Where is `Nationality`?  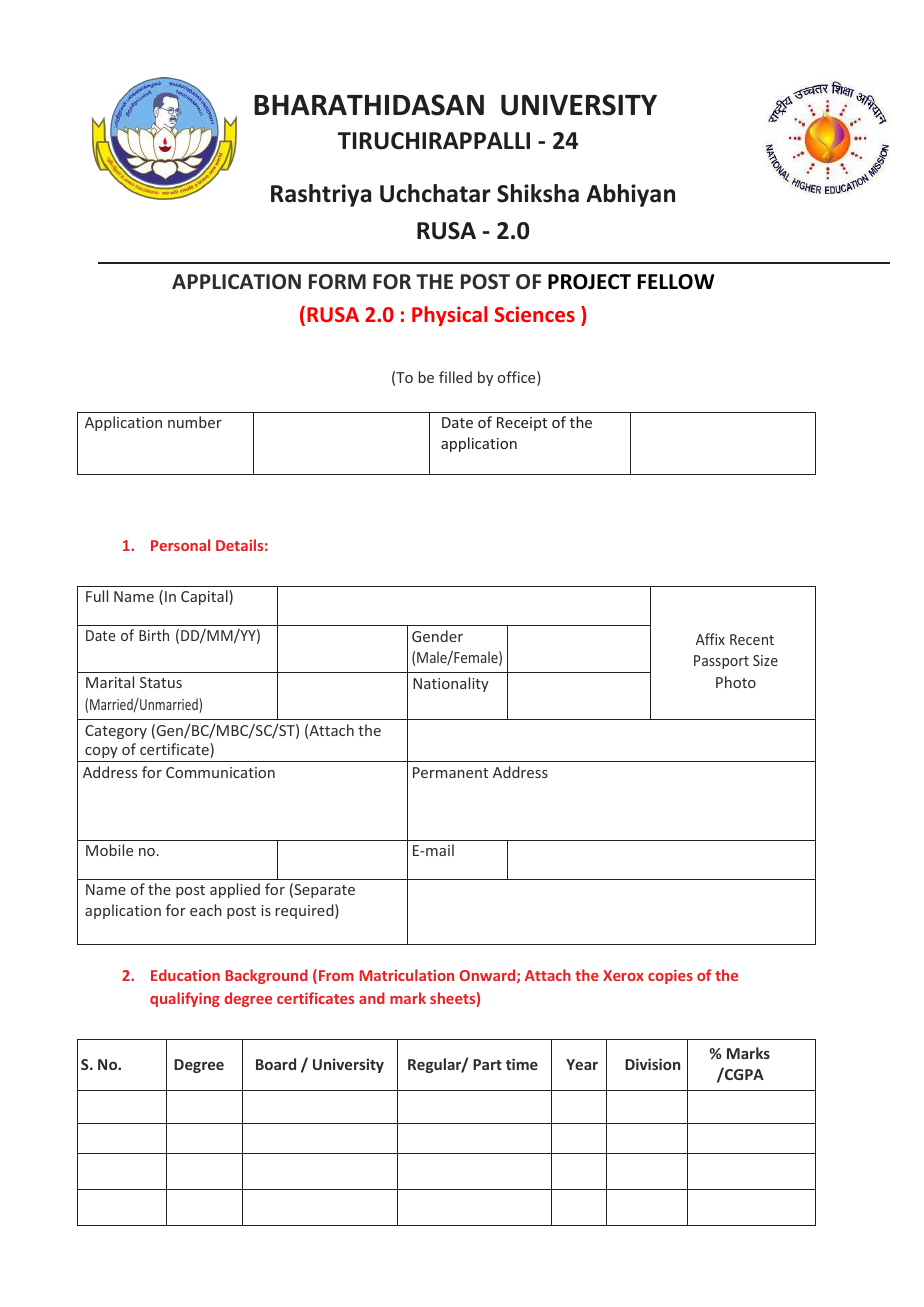
Nationality is located at coordinates (451, 684).
